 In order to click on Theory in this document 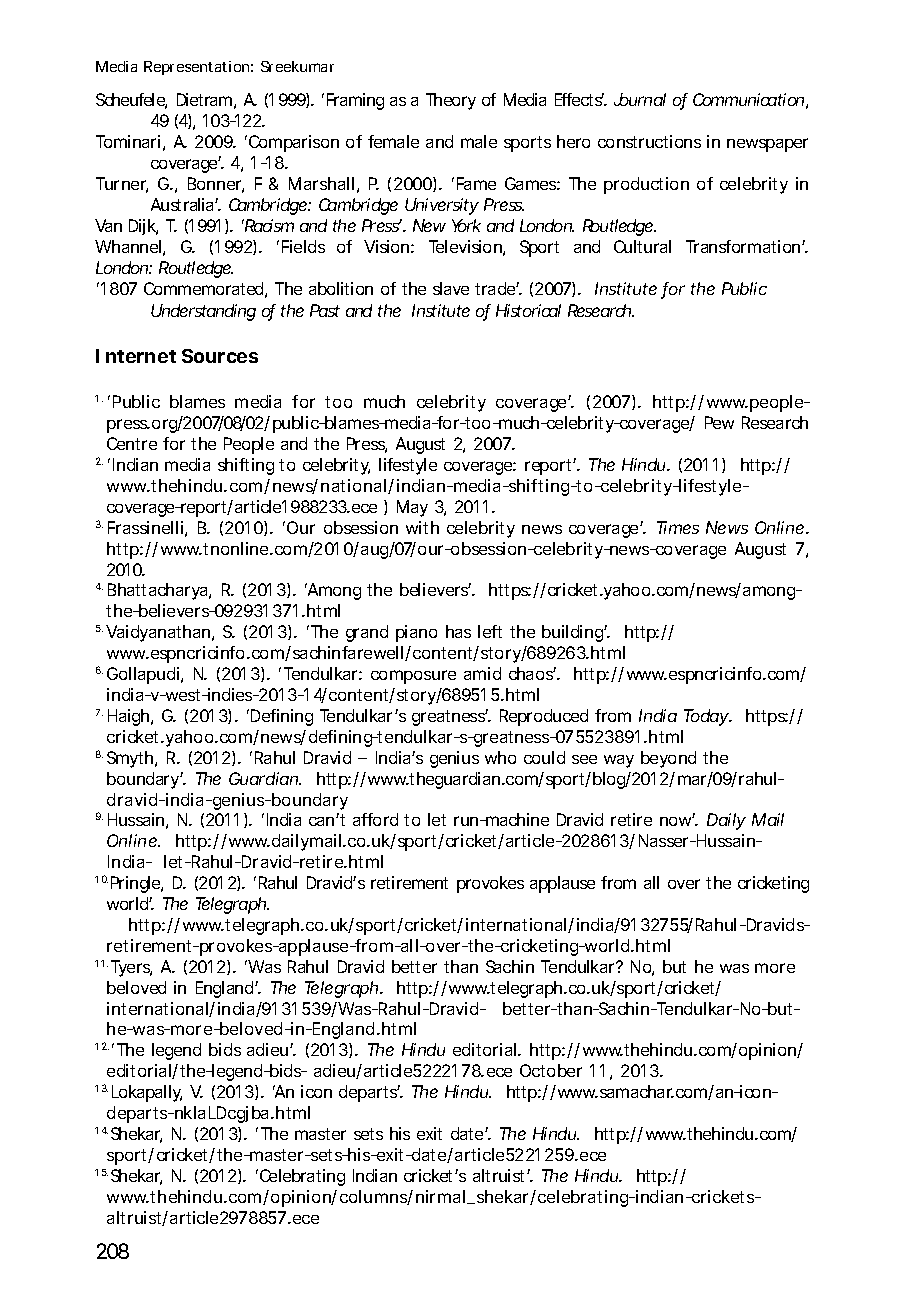, I will do `click(451, 101)`.
